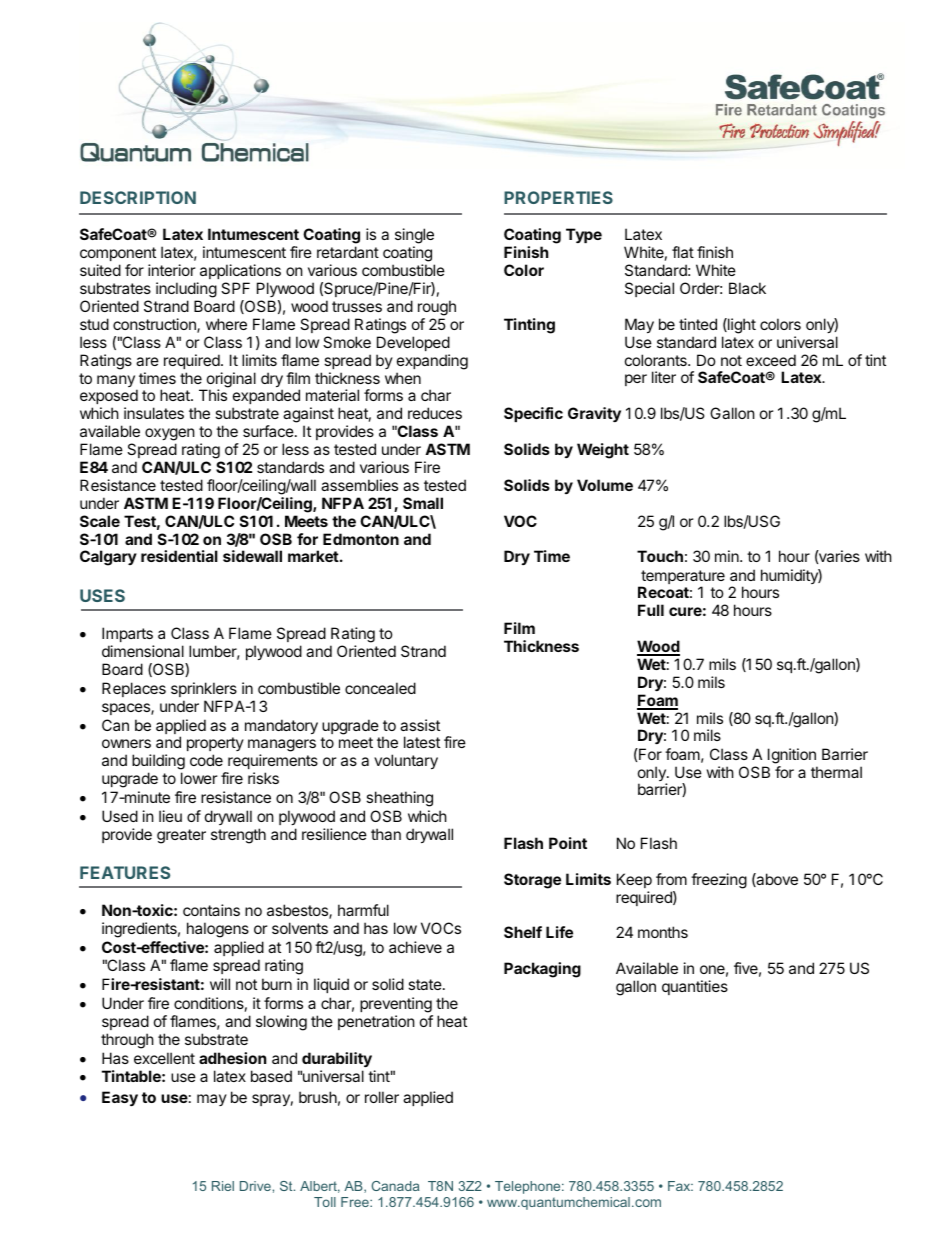  I want to click on Canada, so click(395, 1186).
